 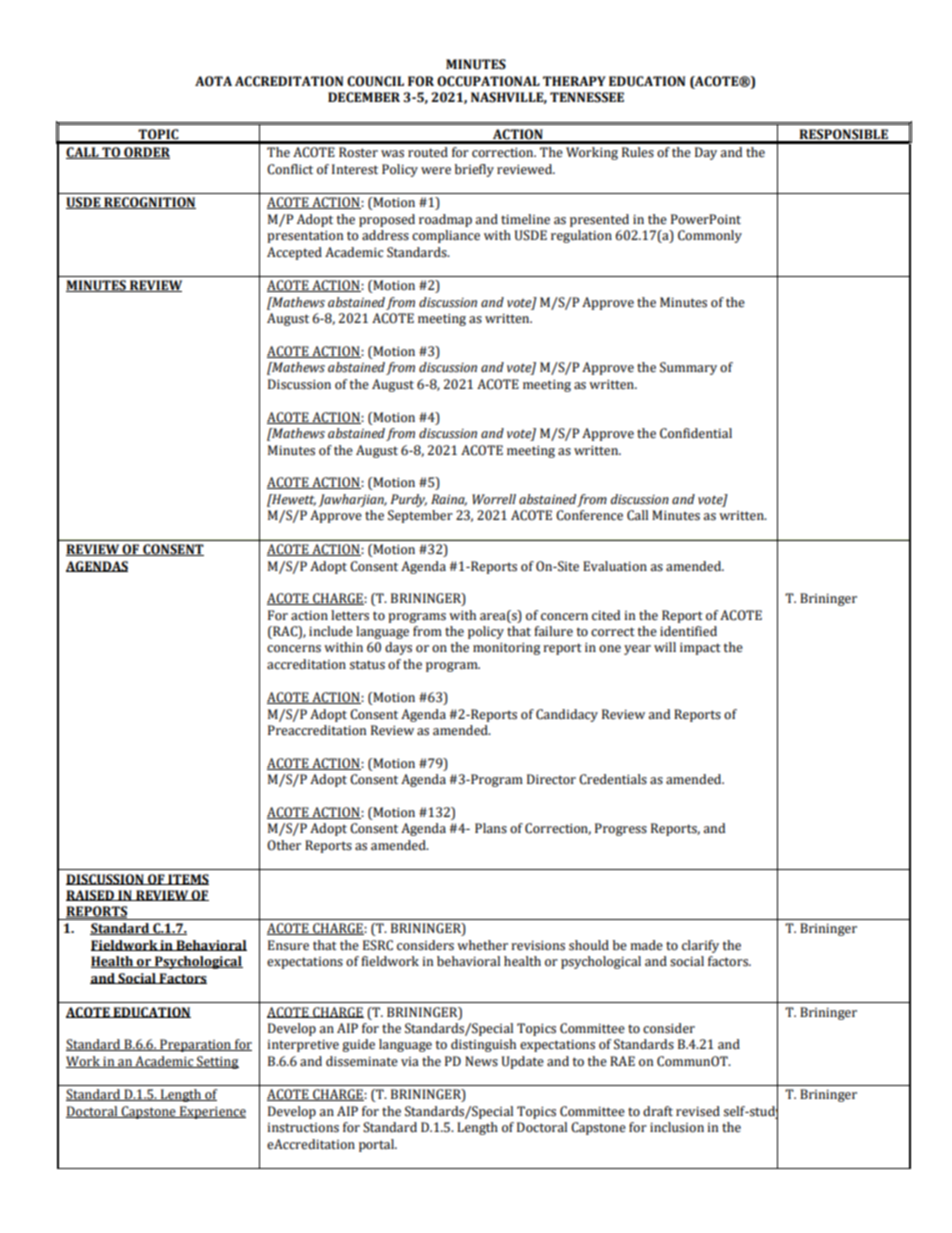 What do you see at coordinates (409, 500) in the screenshot?
I see `Purdy` at bounding box center [409, 500].
